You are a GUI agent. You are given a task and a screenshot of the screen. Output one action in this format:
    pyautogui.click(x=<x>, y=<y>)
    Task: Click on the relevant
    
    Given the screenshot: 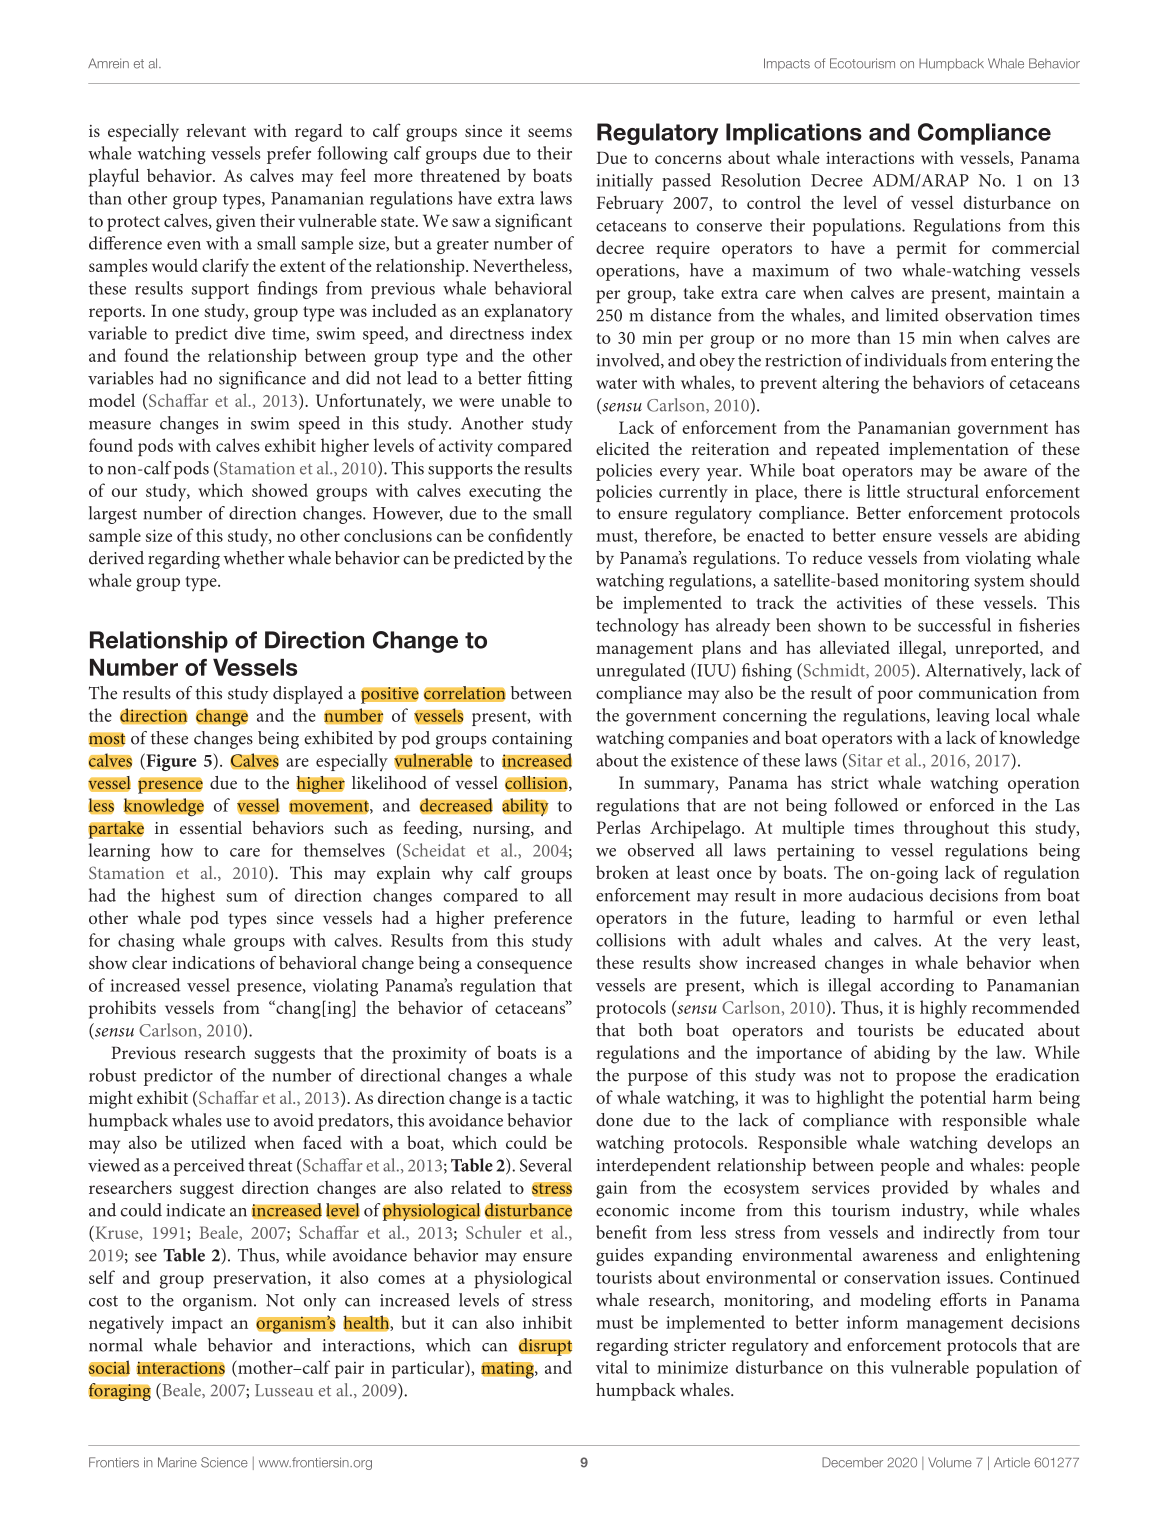 What is the action you would take?
    pyautogui.click(x=216, y=130)
